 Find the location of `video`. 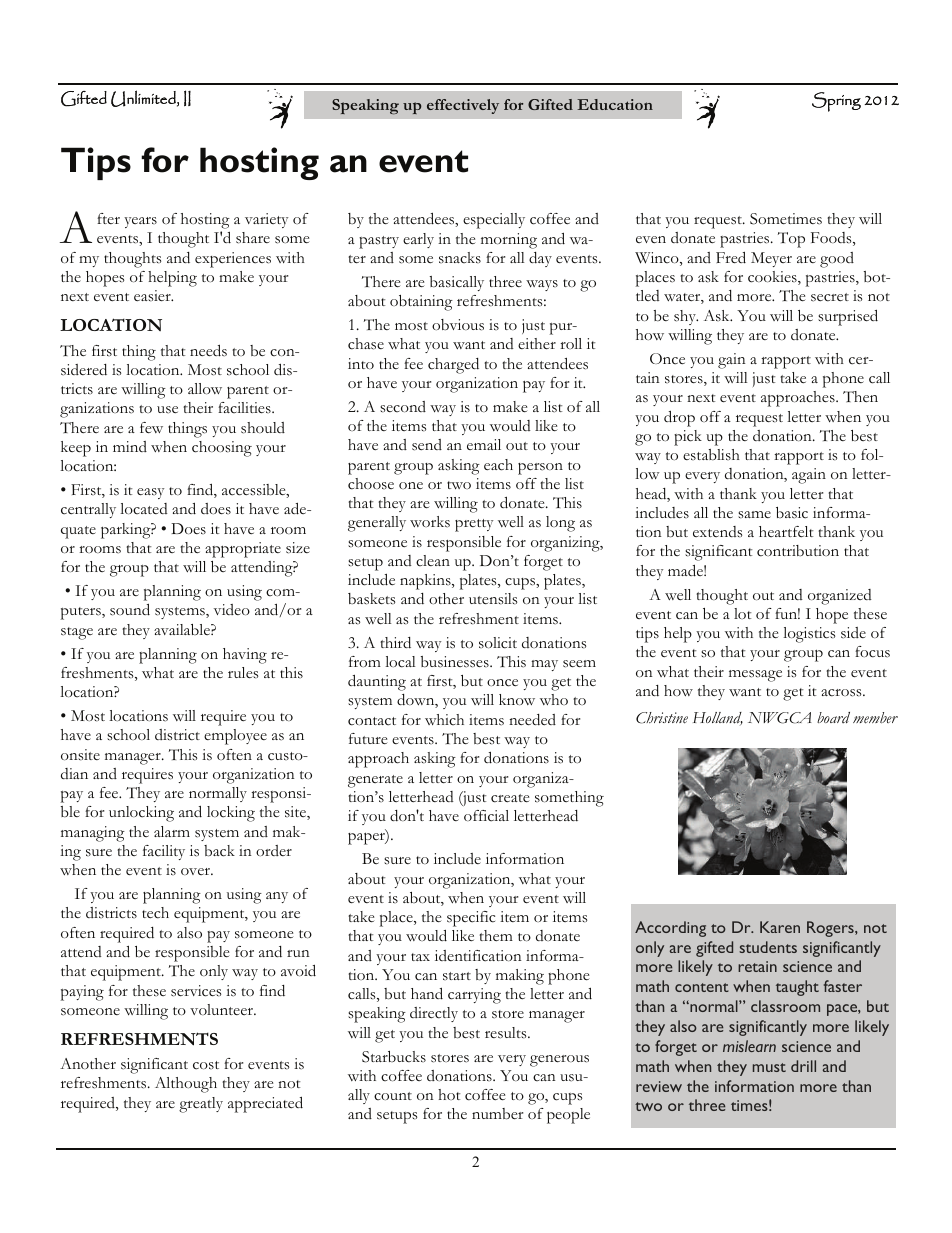

video is located at coordinates (232, 609).
